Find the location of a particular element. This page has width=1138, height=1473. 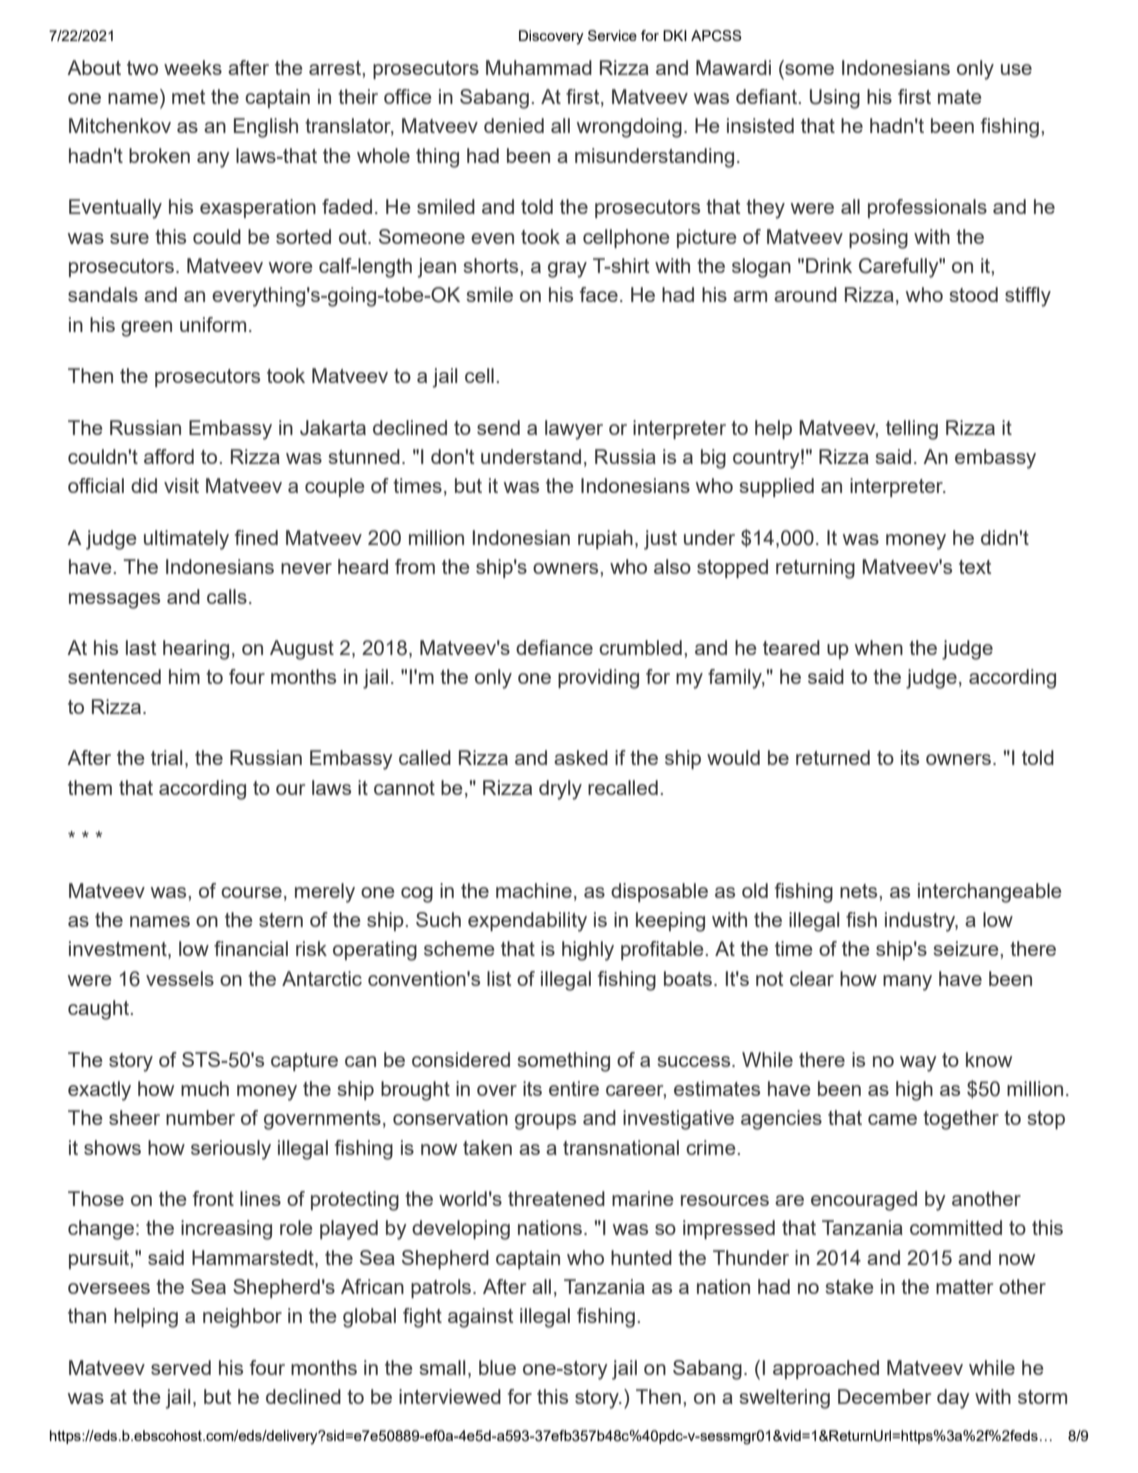

use is located at coordinates (1016, 69).
